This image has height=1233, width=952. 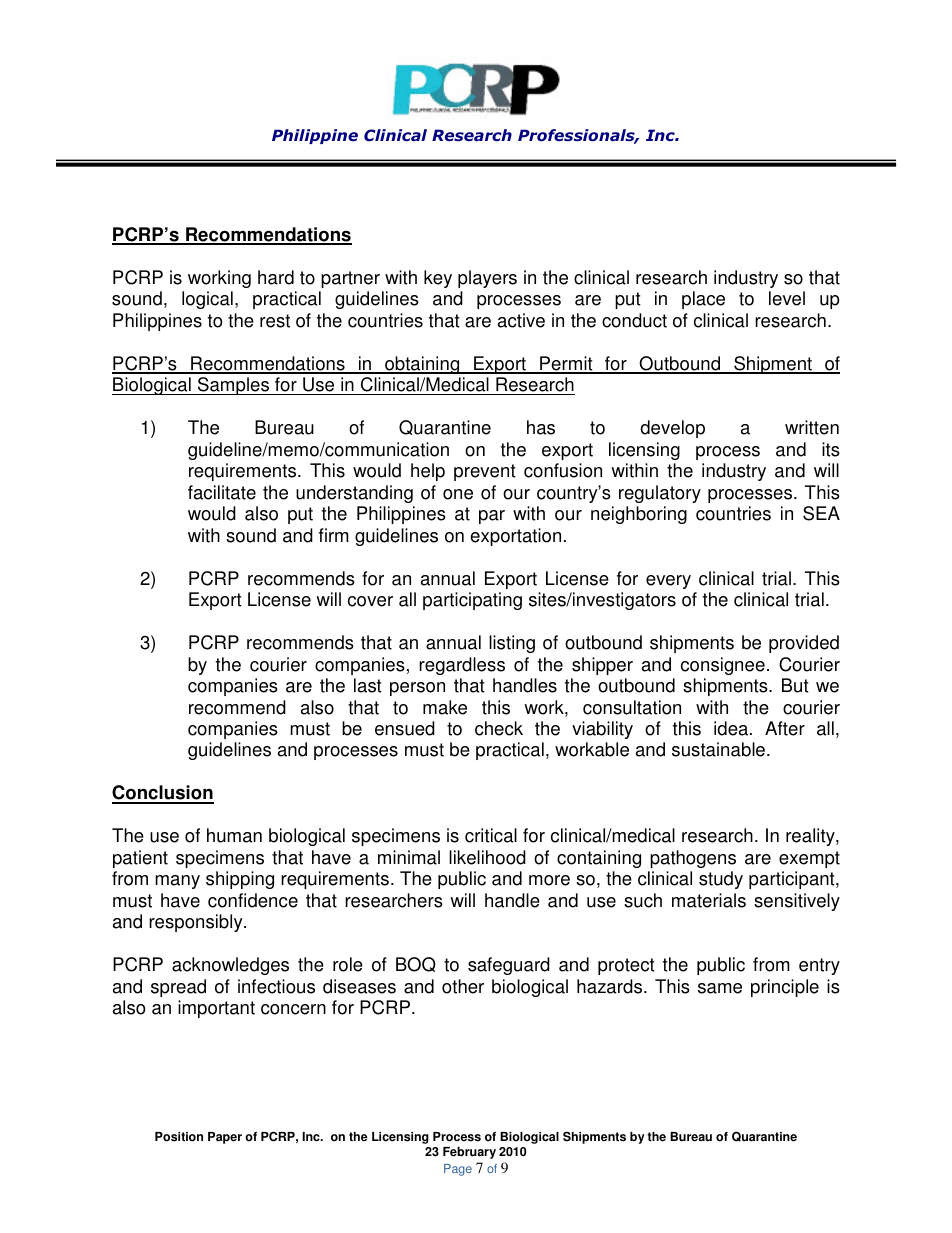 I want to click on level, so click(x=787, y=298).
